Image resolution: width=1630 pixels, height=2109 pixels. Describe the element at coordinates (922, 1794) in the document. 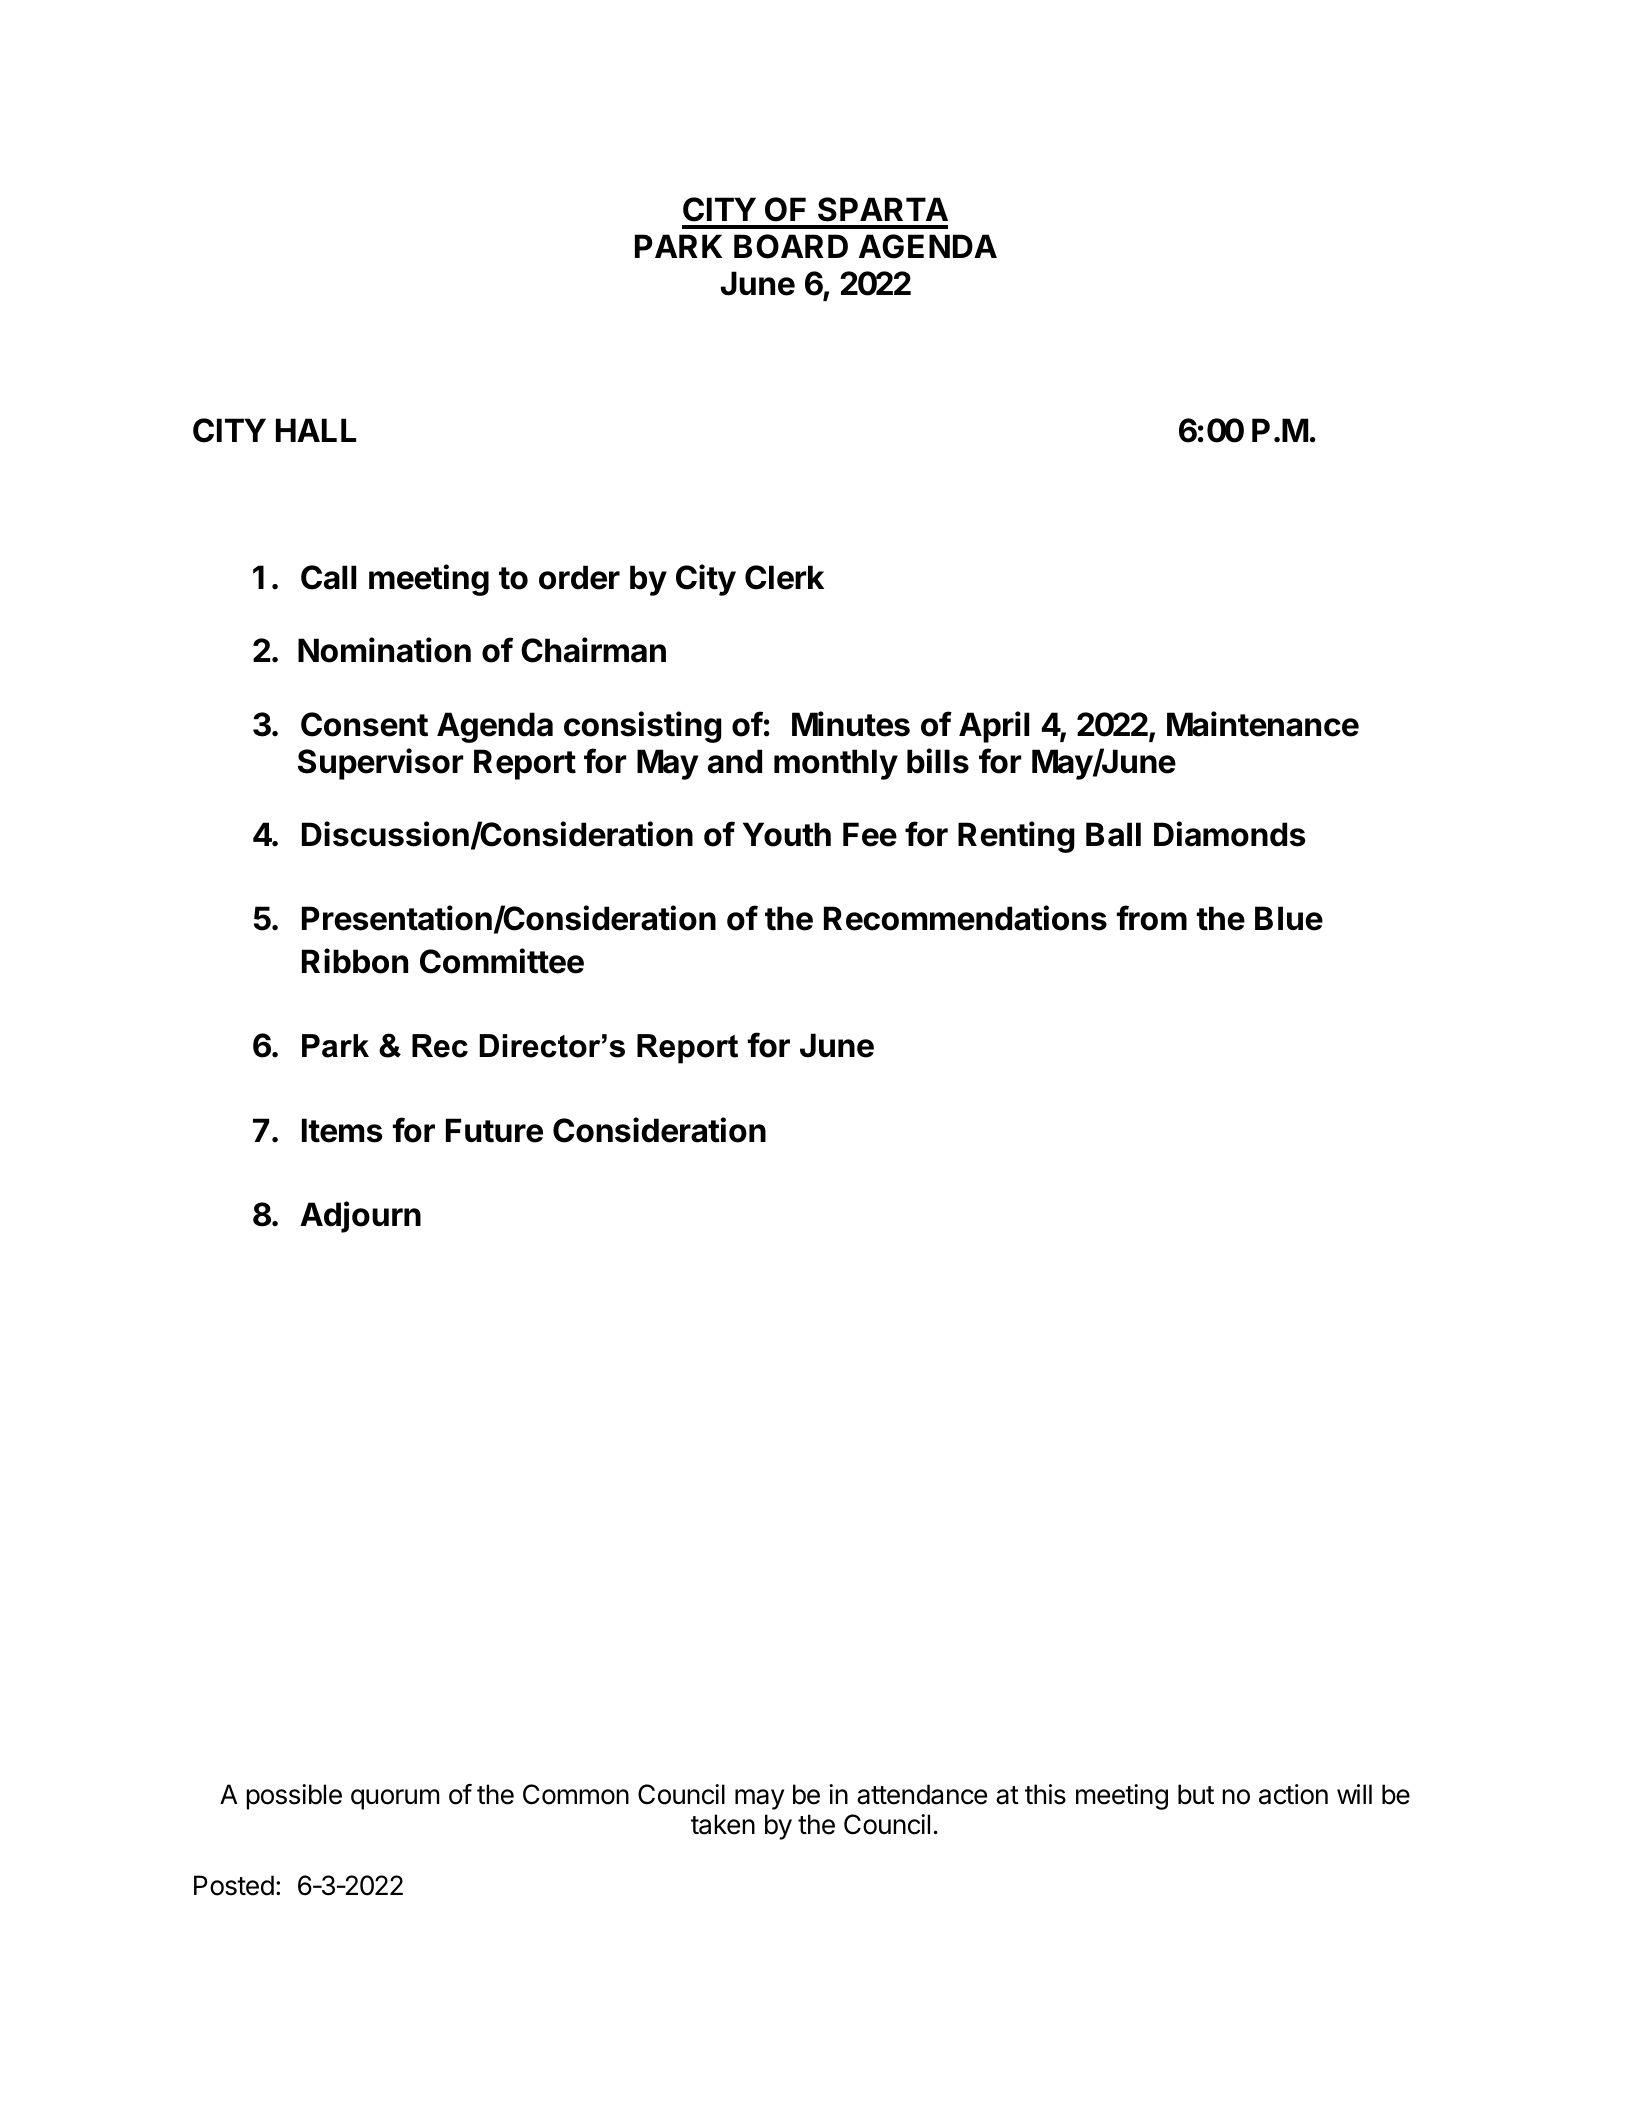

I see `attendance` at that location.
